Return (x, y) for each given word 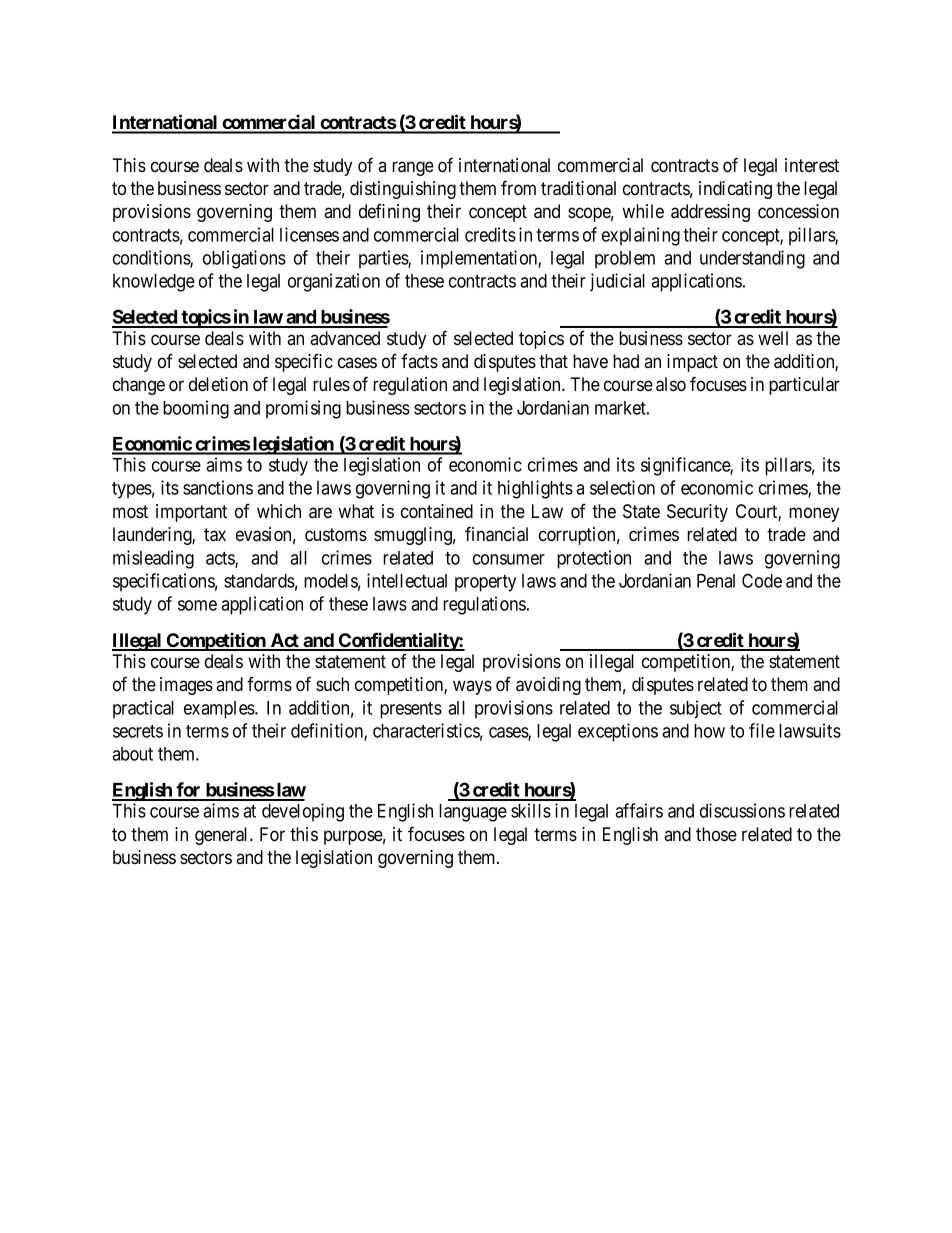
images (186, 686)
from (518, 188)
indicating (735, 190)
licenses (309, 234)
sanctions (218, 487)
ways (472, 687)
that (553, 361)
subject (696, 709)
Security (697, 513)
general (223, 836)
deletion (218, 384)
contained (437, 511)
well (773, 338)
